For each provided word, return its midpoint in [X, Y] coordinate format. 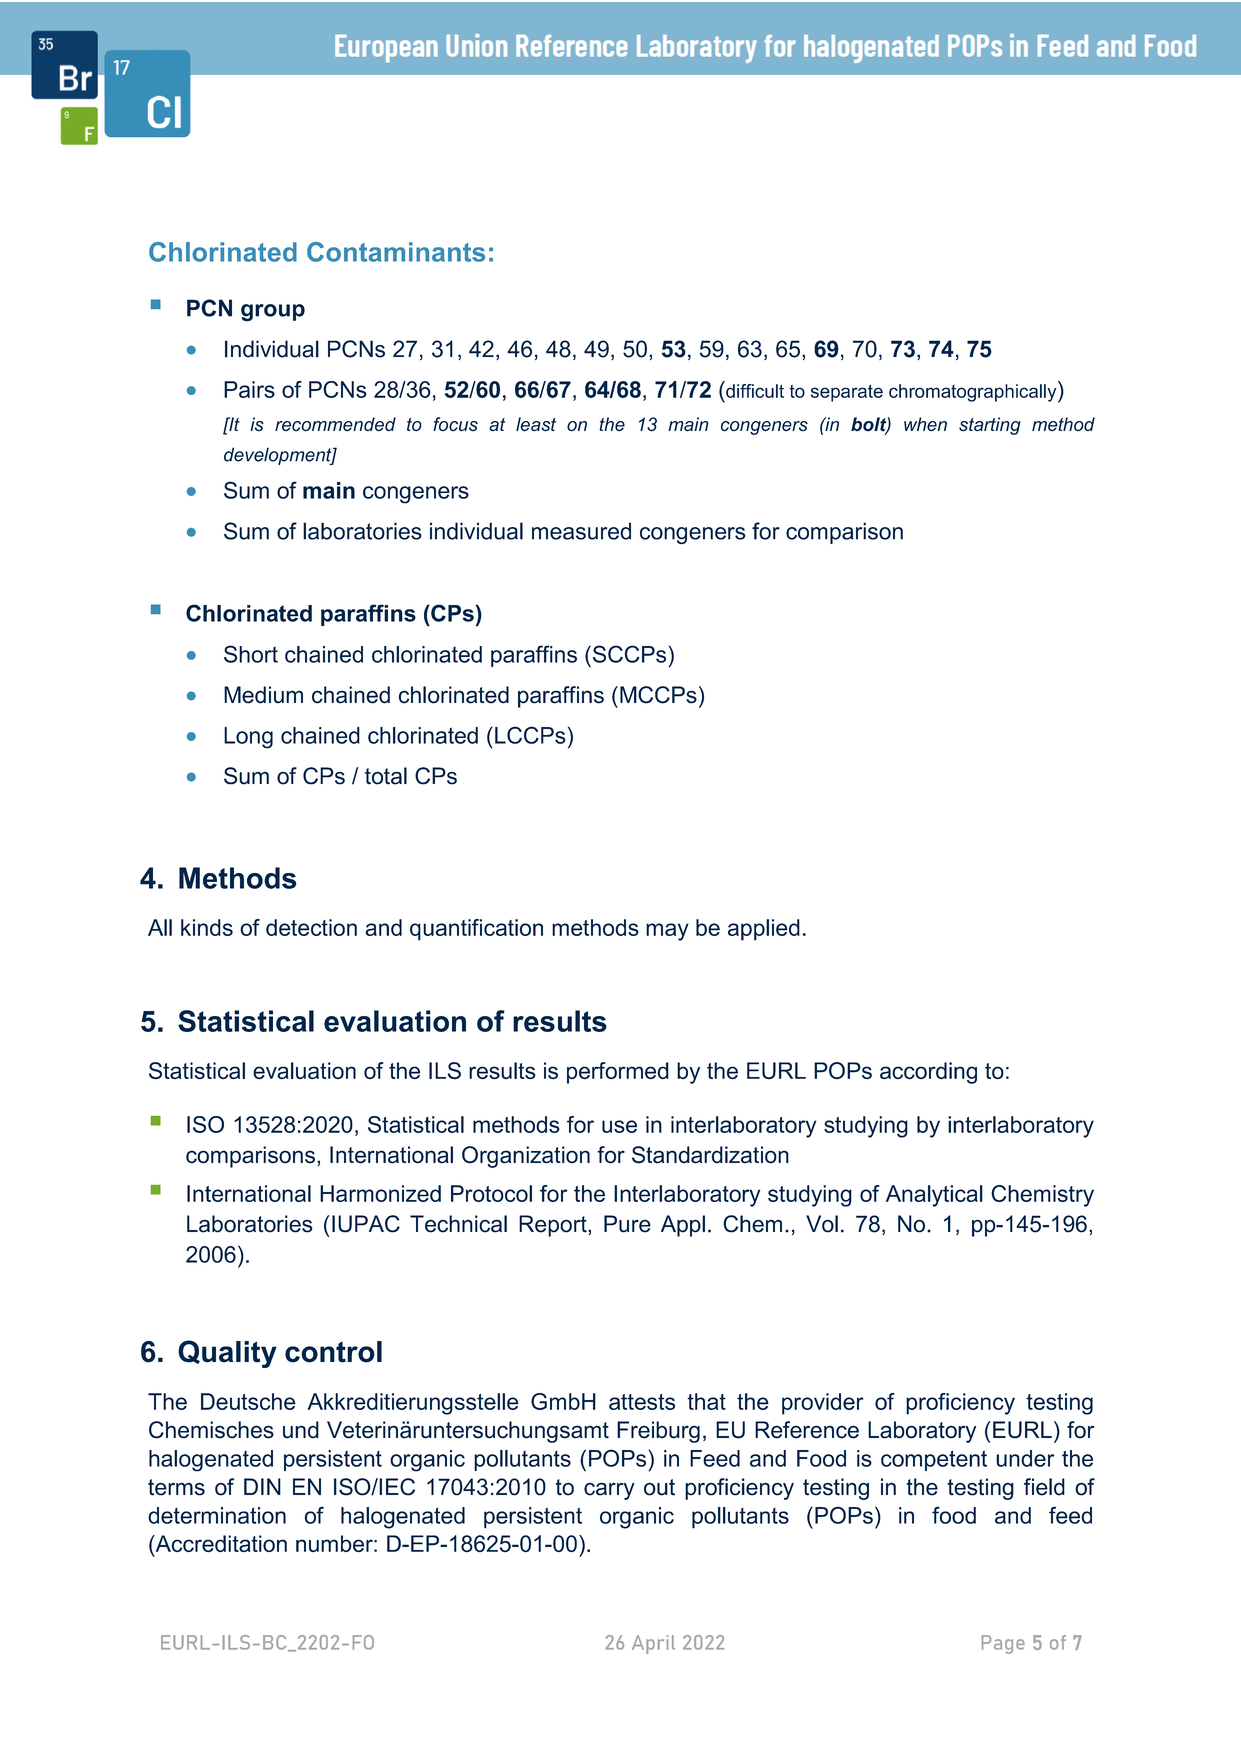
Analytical [934, 1196]
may [667, 932]
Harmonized [380, 1193]
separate [847, 393]
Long [248, 738]
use [619, 1126]
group [273, 313]
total [386, 776]
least [536, 424]
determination [217, 1515]
